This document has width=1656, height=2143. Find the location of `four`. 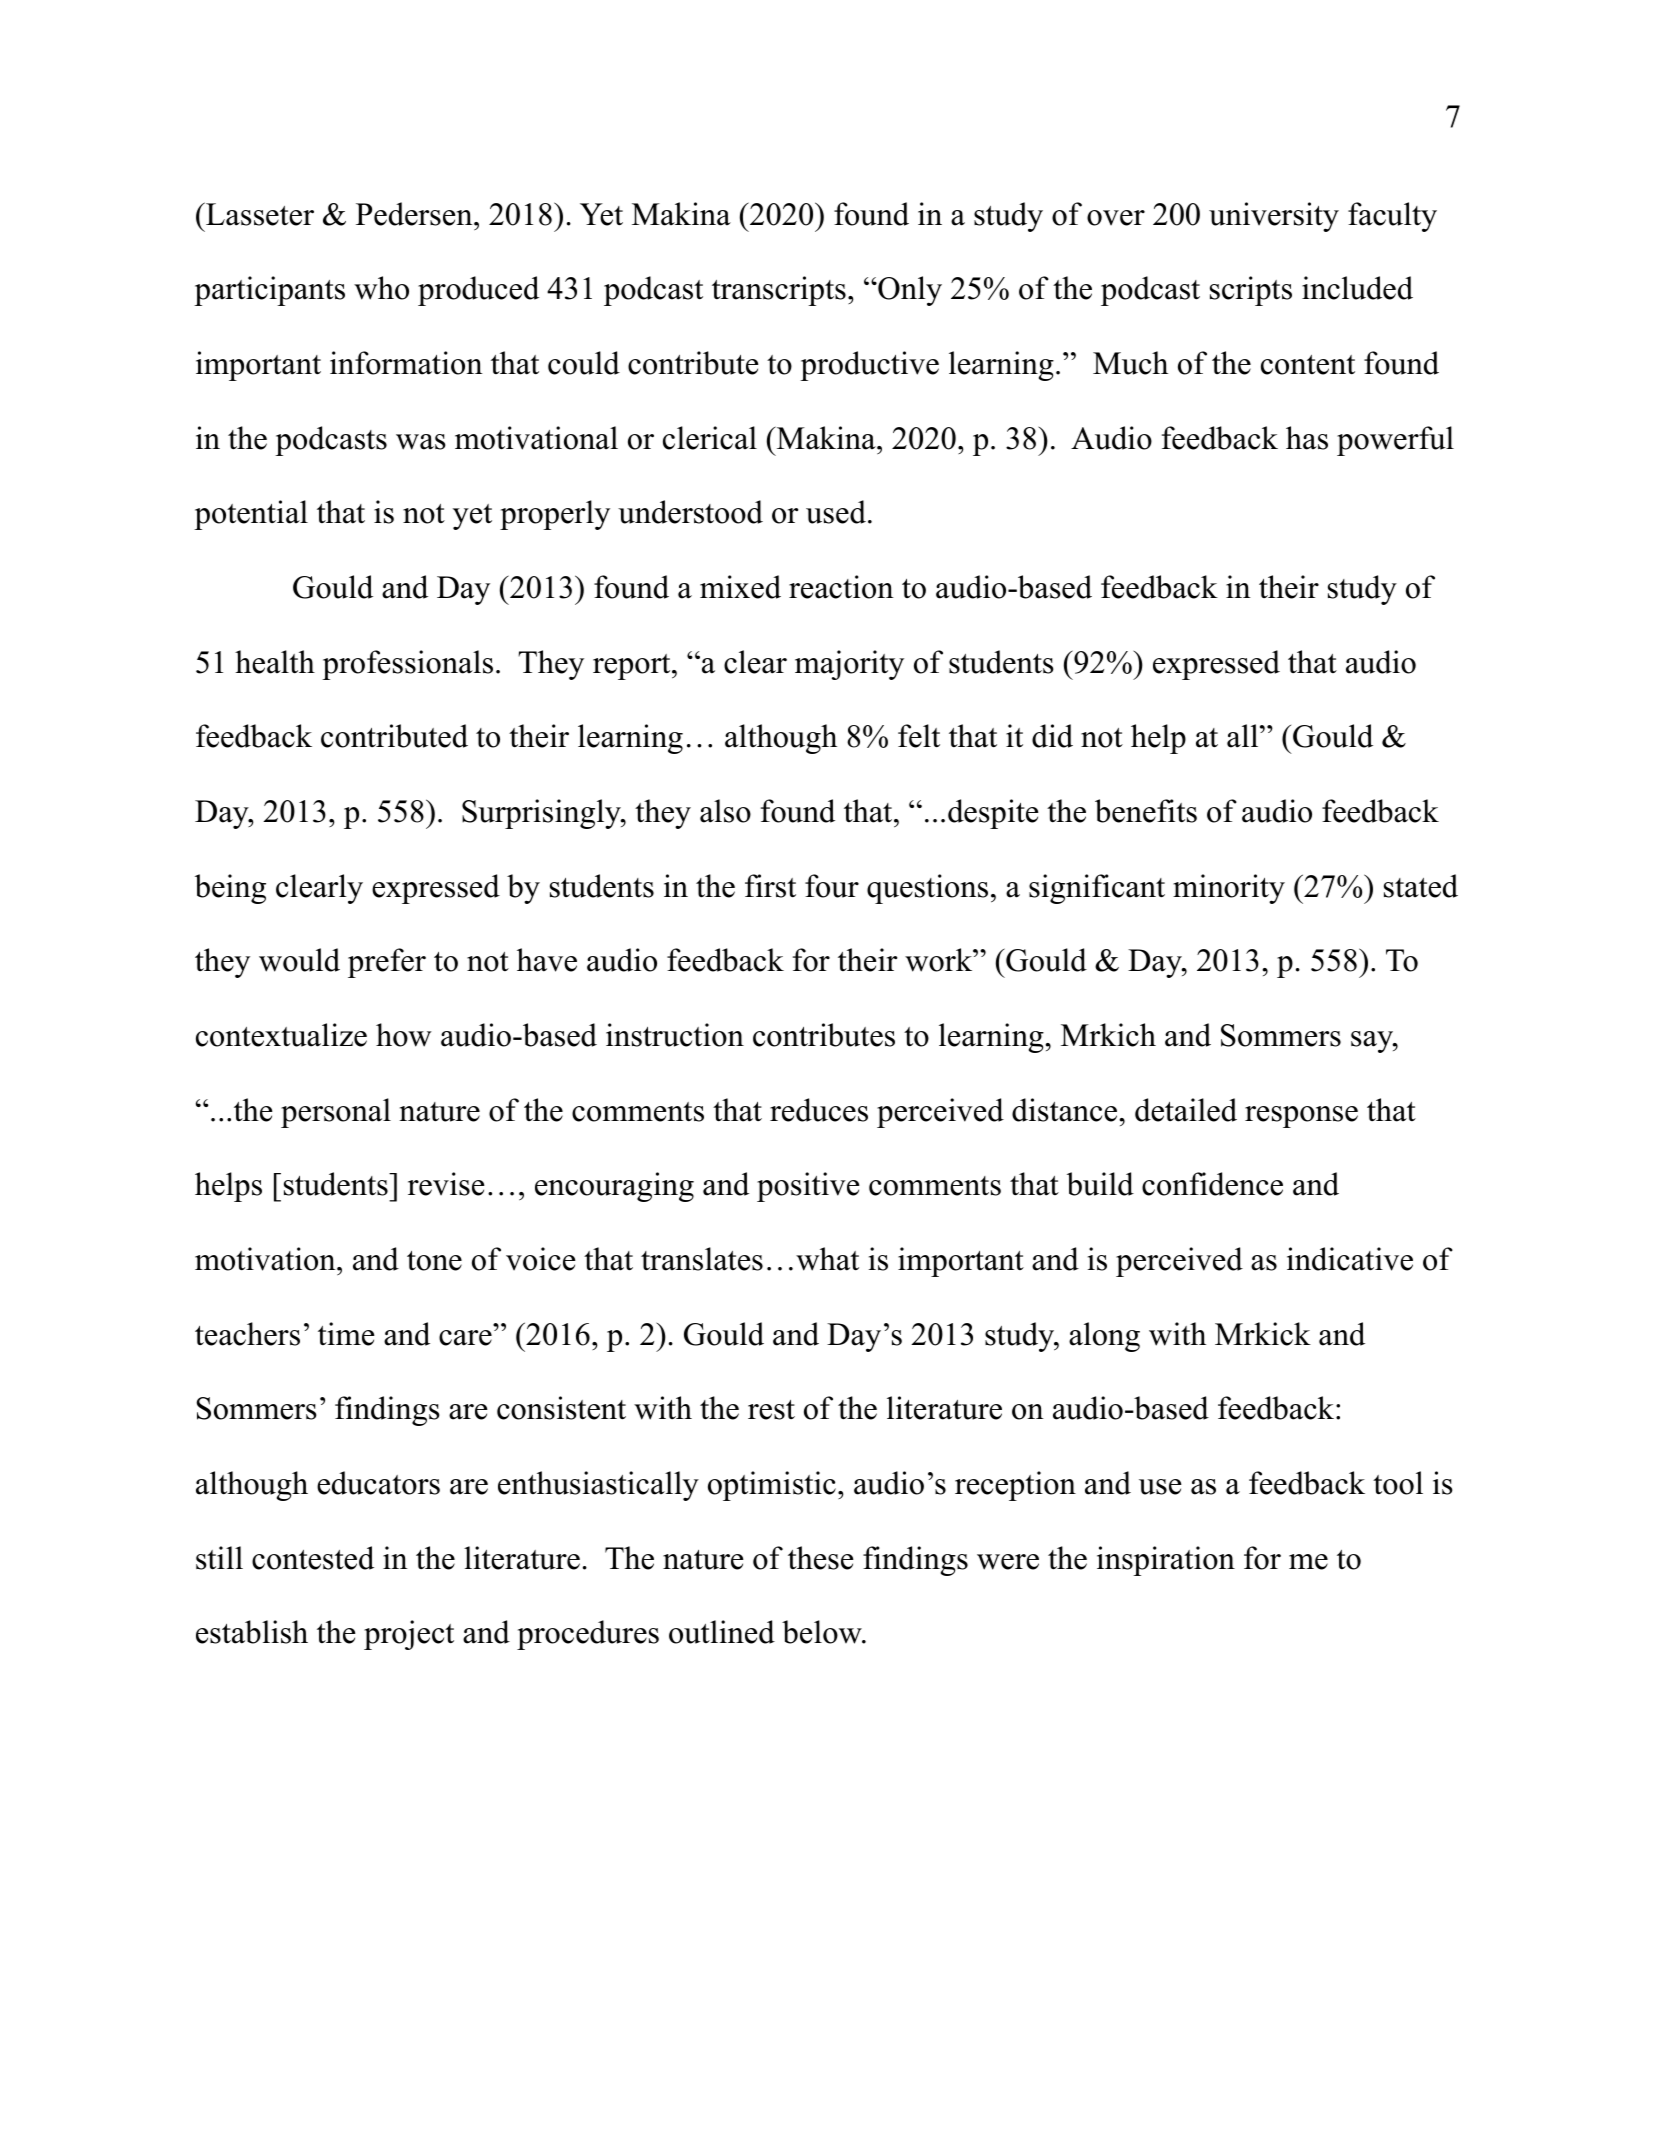

four is located at coordinates (832, 886).
